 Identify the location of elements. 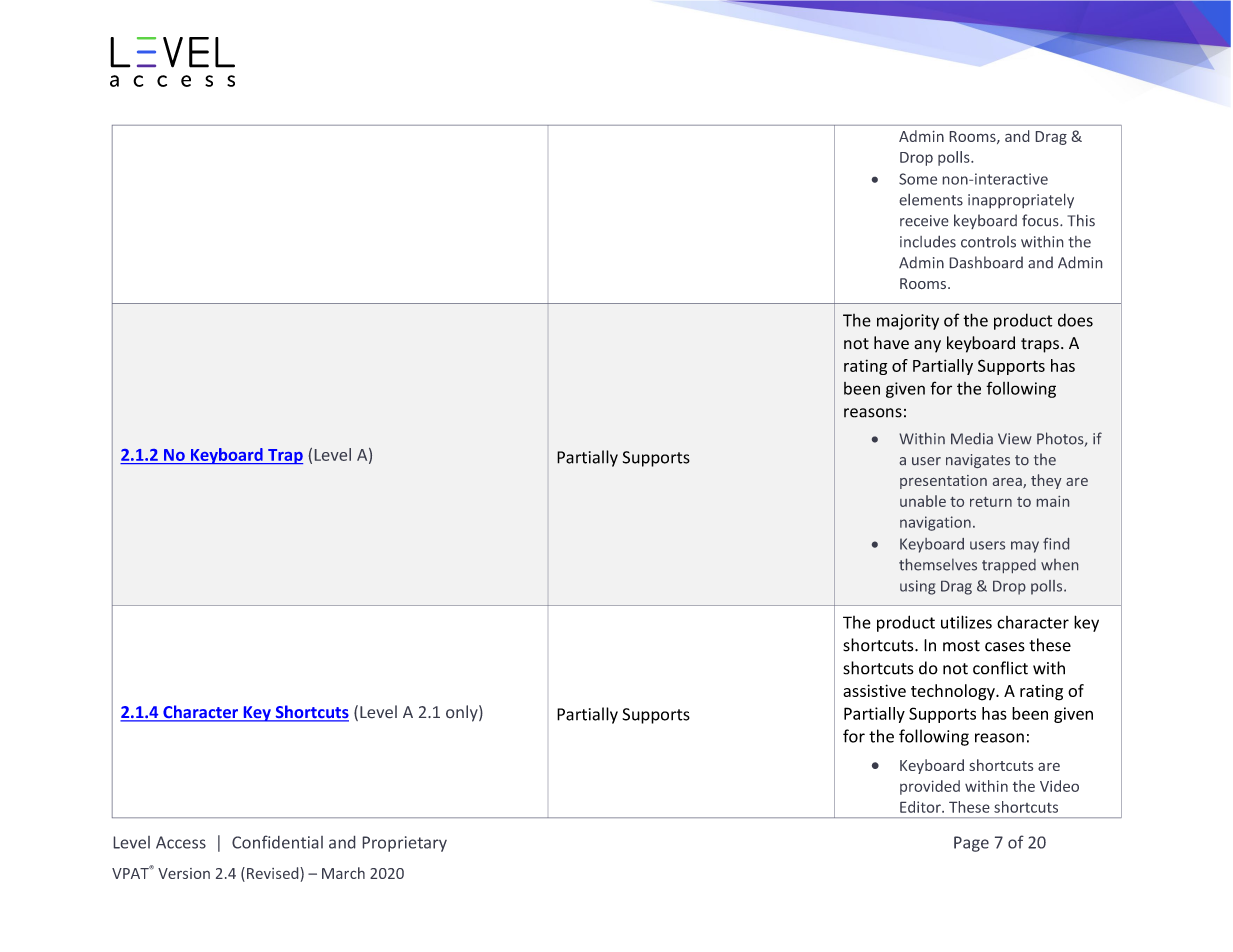
(931, 200).
